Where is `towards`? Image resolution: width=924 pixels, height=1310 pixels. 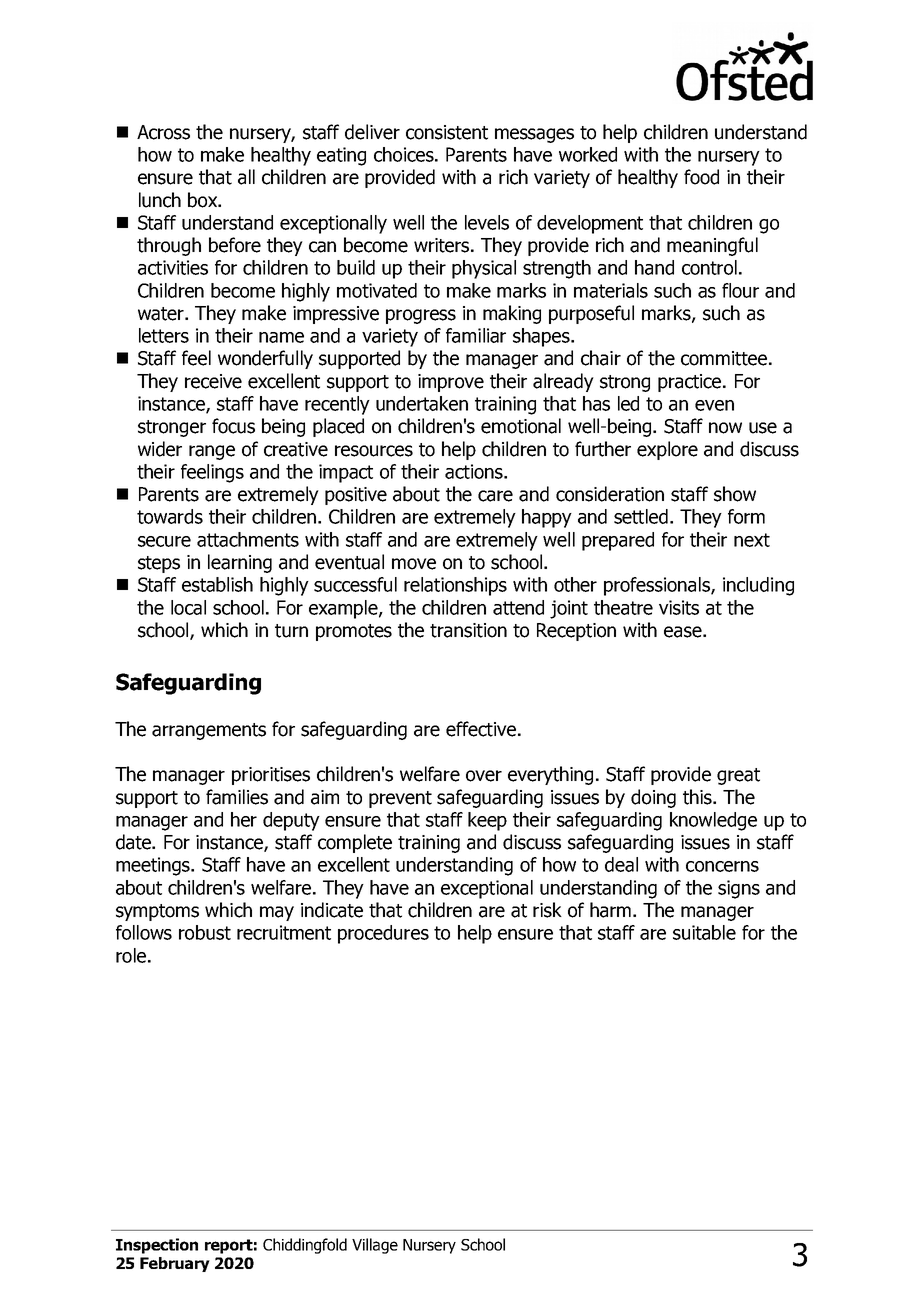 towards is located at coordinates (170, 516).
